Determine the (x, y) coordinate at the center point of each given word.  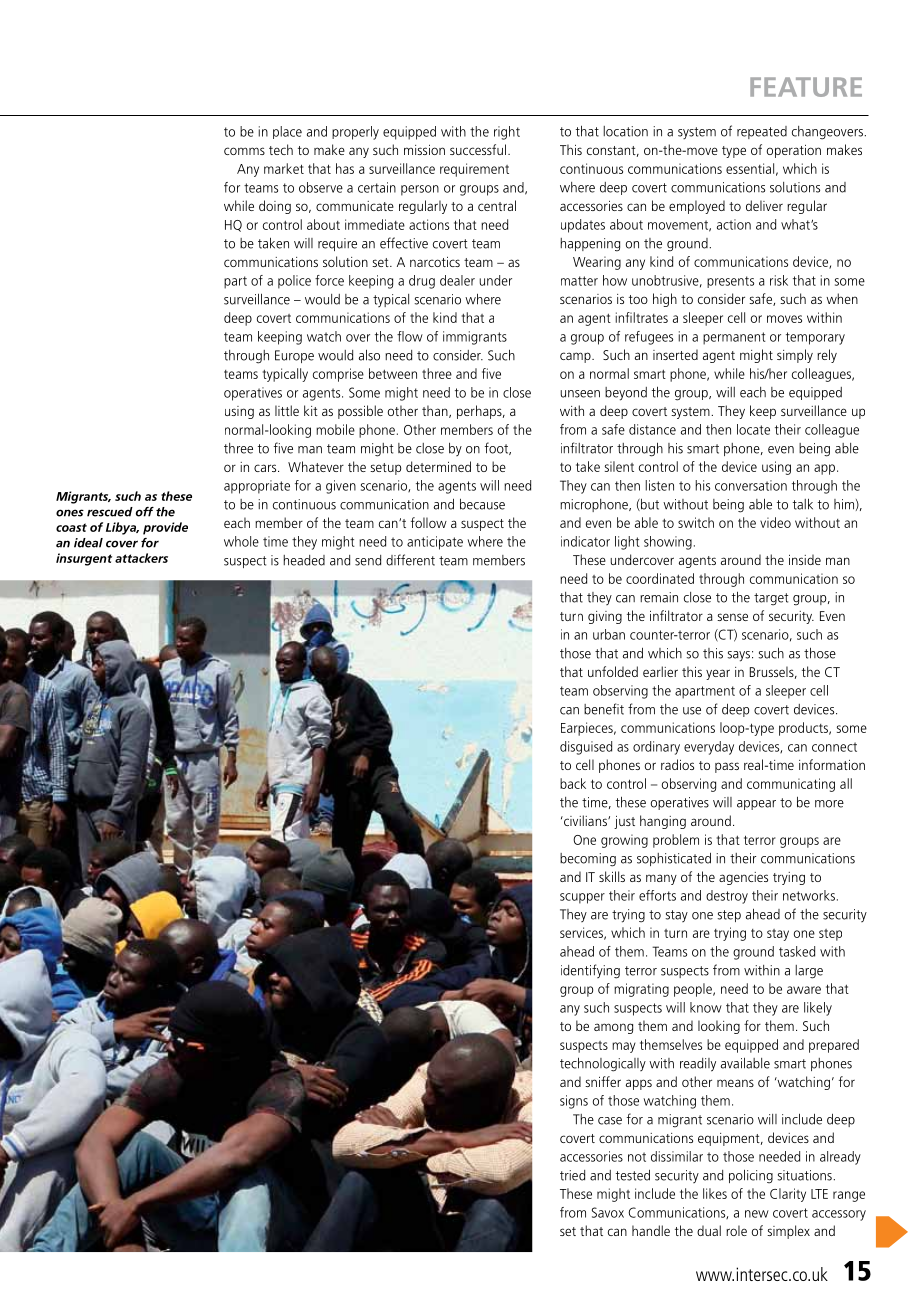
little (287, 410)
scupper (582, 898)
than (436, 411)
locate (753, 429)
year (718, 674)
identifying (590, 971)
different (410, 560)
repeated (762, 132)
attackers (141, 558)
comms (244, 151)
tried (572, 1175)
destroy (727, 897)
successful (478, 149)
